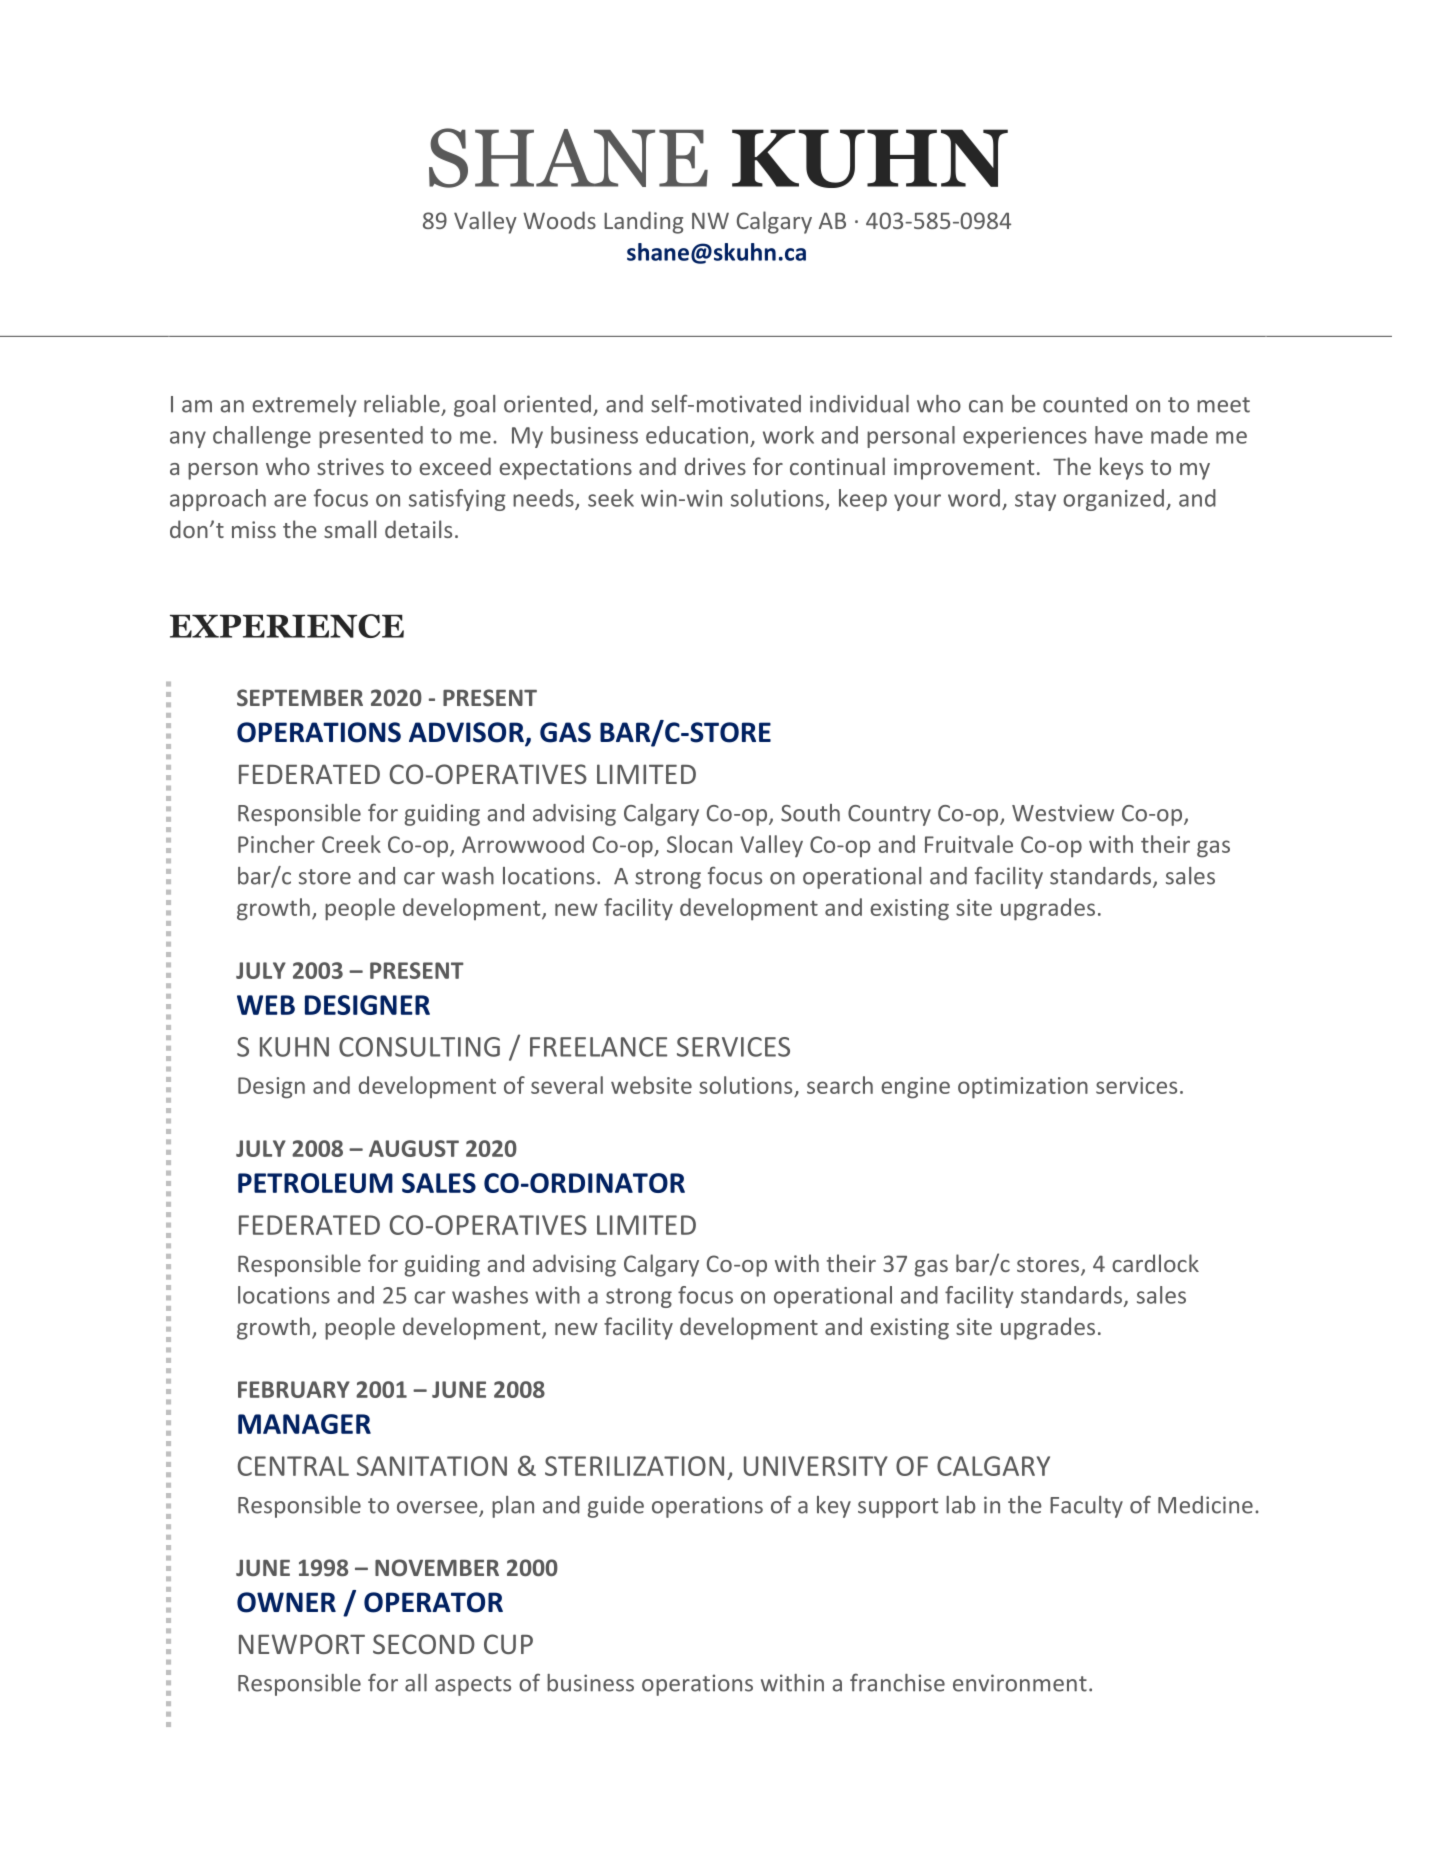 The image size is (1434, 1856). Describe the element at coordinates (315, 1183) in the screenshot. I see `PETROLEUM` at that location.
